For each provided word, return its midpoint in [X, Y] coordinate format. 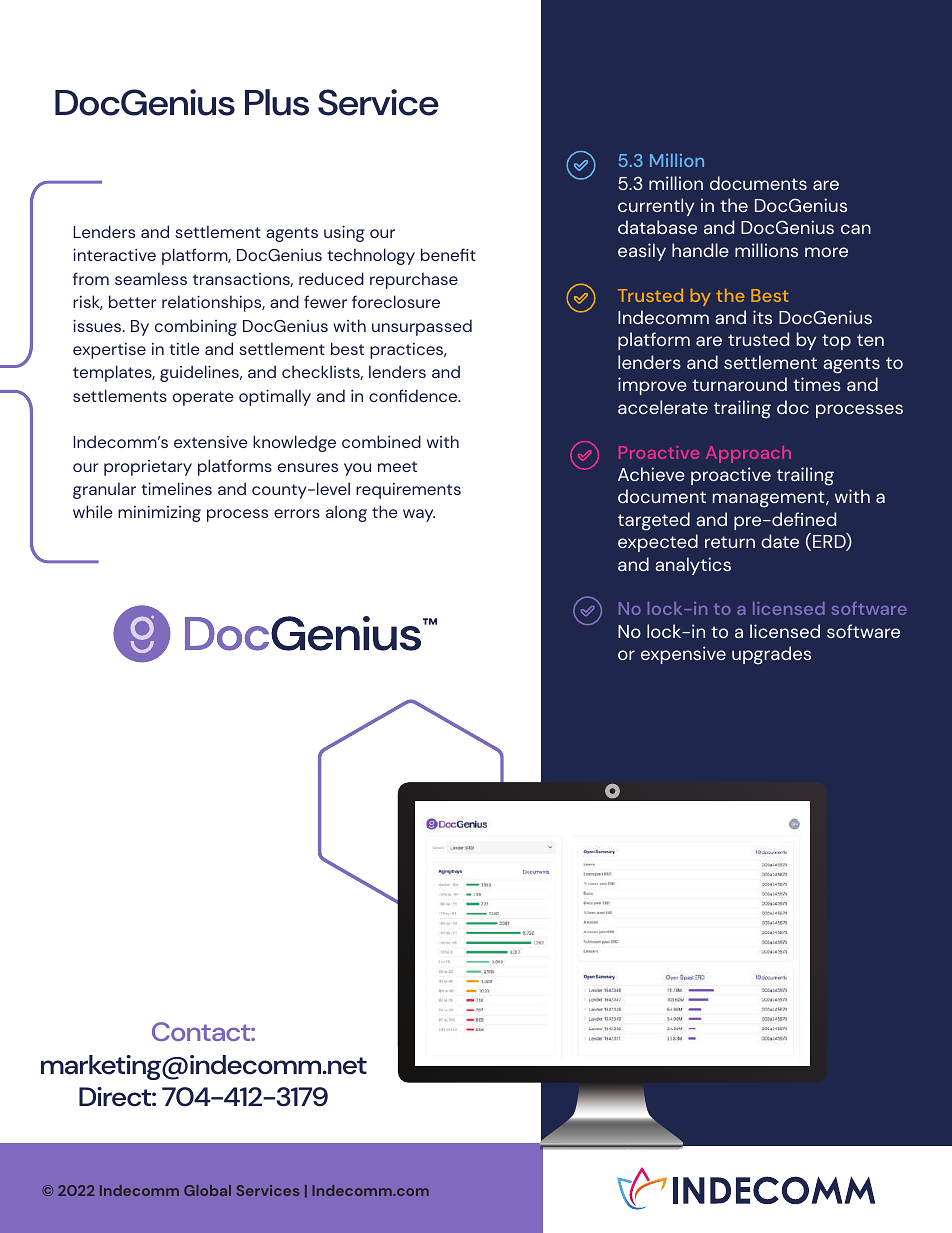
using [344, 233]
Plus [277, 102]
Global [207, 1190]
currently [656, 207]
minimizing [159, 514]
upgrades [771, 655]
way [419, 515]
